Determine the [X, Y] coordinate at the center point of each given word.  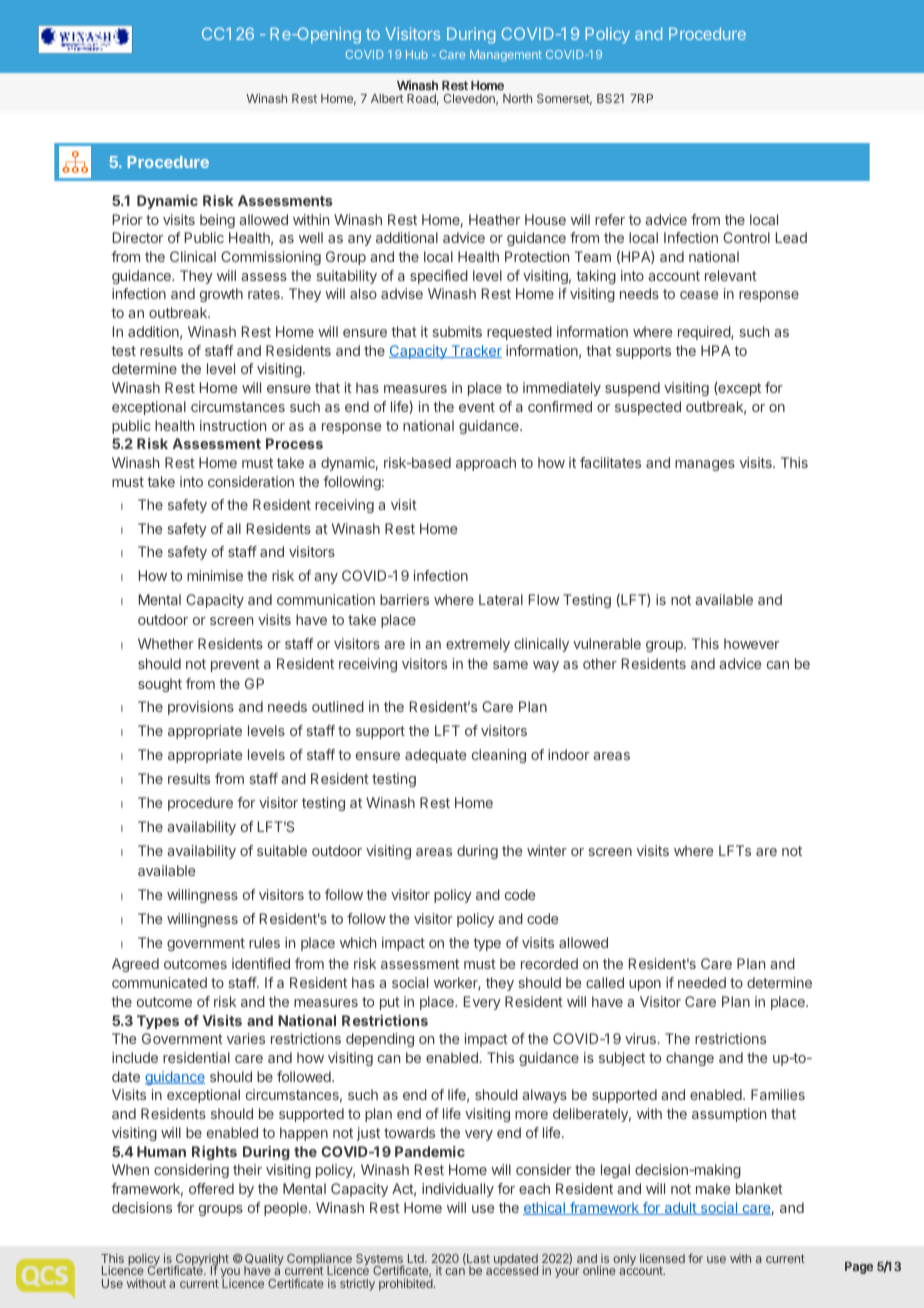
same [510, 665]
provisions [201, 708]
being [217, 221]
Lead [791, 237]
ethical [545, 1208]
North [517, 98]
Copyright [202, 1261]
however [751, 643]
